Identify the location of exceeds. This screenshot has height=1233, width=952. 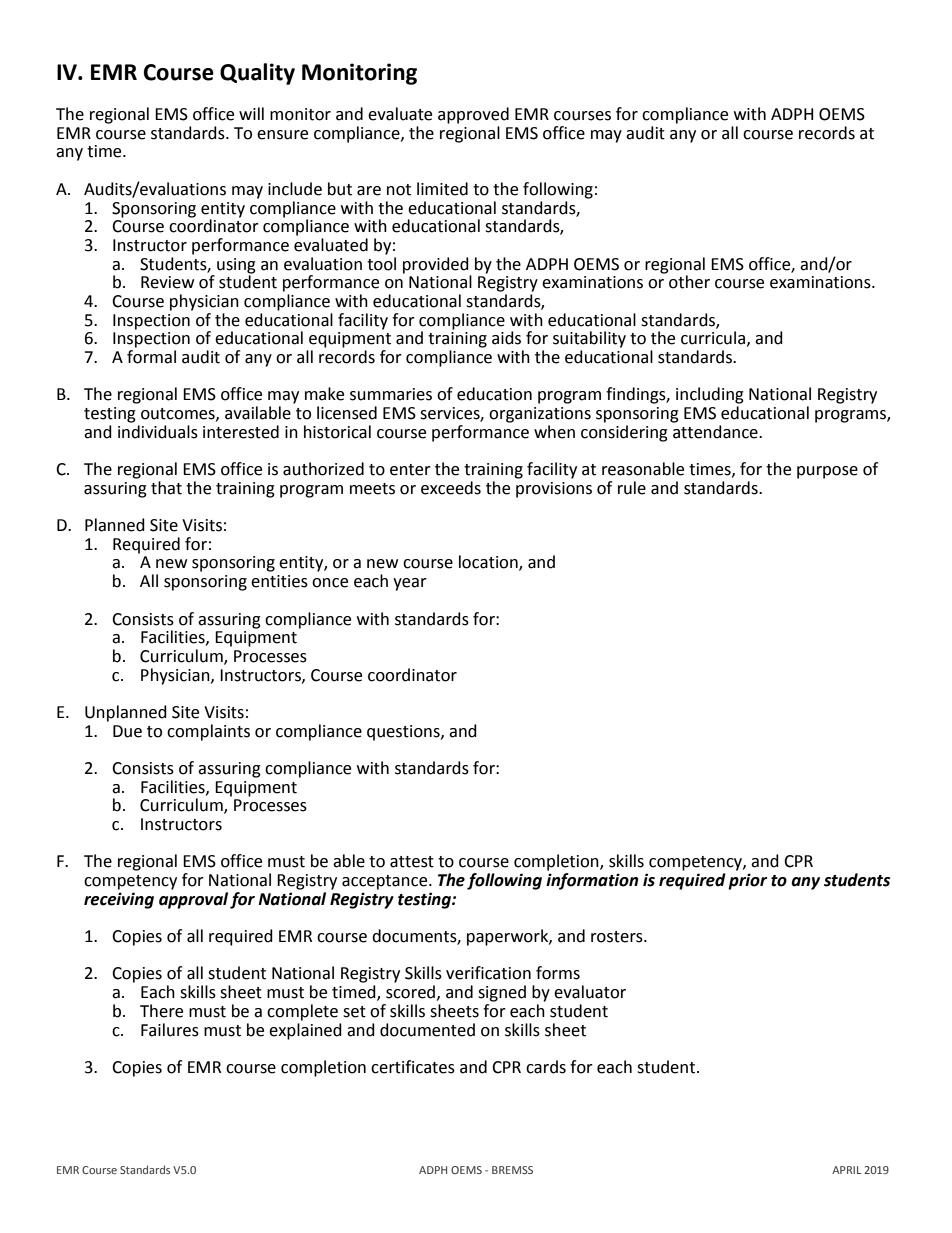
(451, 488).
